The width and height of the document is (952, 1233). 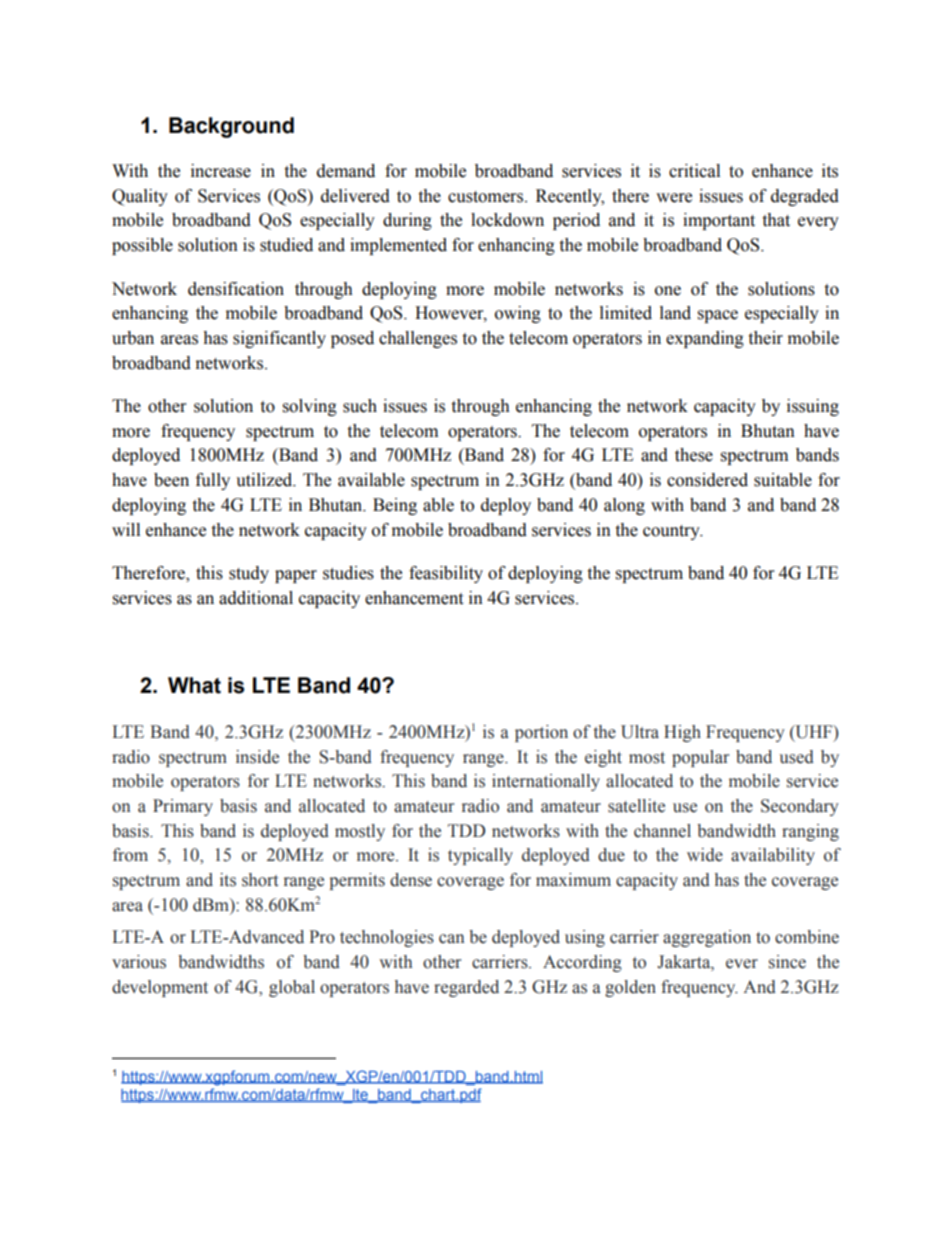 What do you see at coordinates (249, 574) in the document?
I see `study` at bounding box center [249, 574].
